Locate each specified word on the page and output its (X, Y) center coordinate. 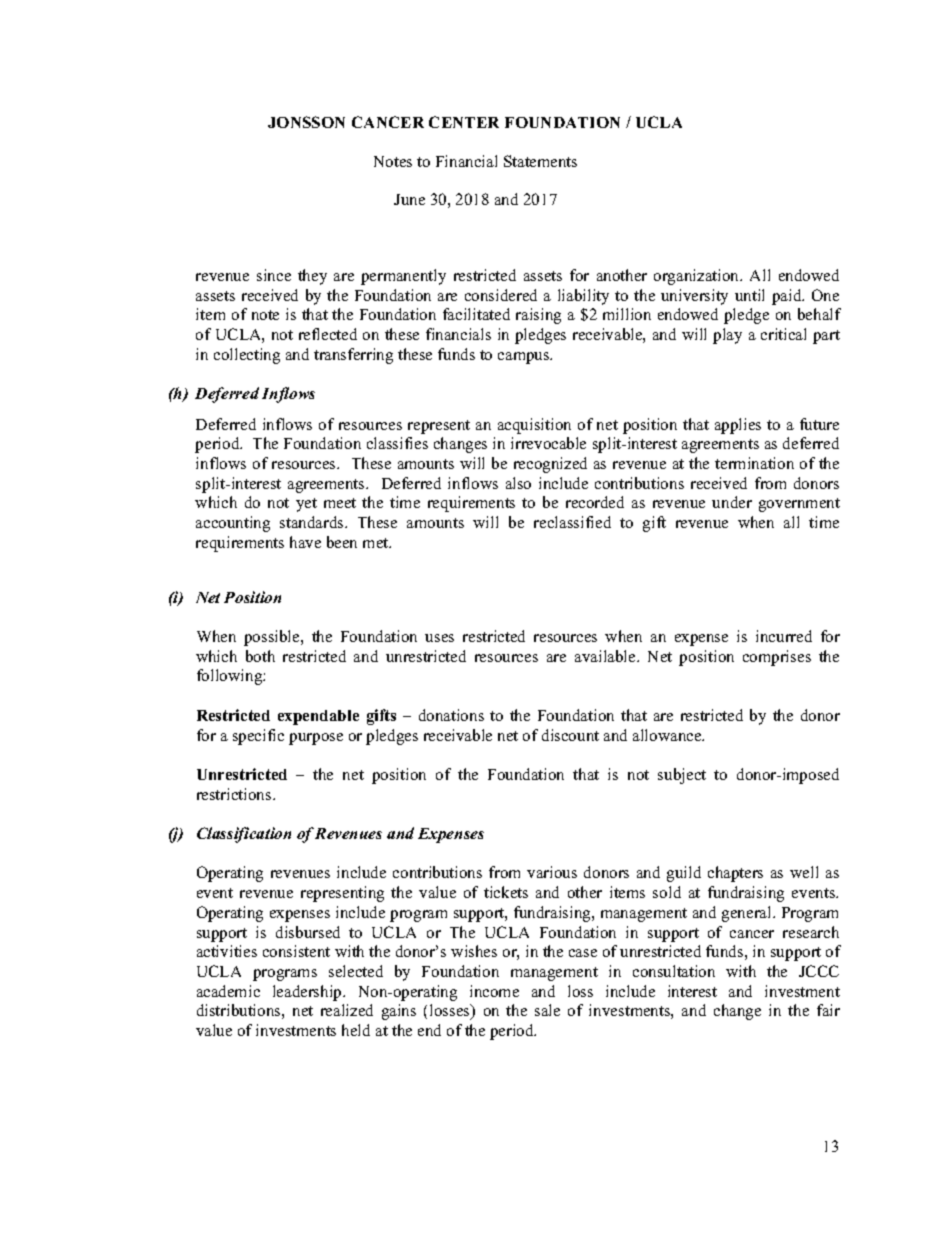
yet (306, 505)
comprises (777, 658)
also (518, 483)
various (552, 872)
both (260, 656)
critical (783, 334)
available (606, 656)
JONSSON (306, 122)
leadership (308, 993)
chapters (735, 874)
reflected (328, 334)
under (732, 502)
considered (501, 295)
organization (698, 277)
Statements (540, 161)
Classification (244, 835)
